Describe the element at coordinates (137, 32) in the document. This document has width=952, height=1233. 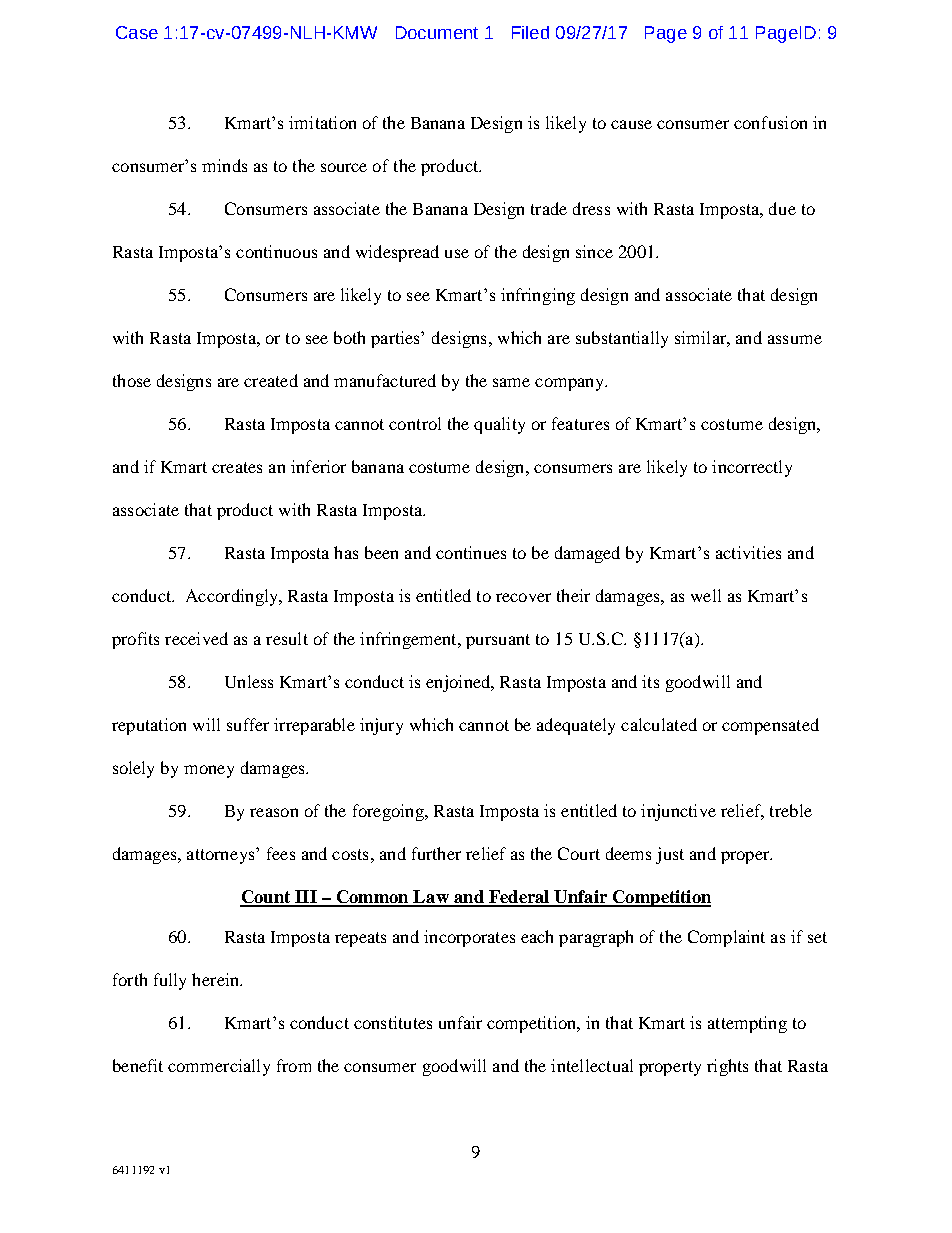
I see `Case` at that location.
